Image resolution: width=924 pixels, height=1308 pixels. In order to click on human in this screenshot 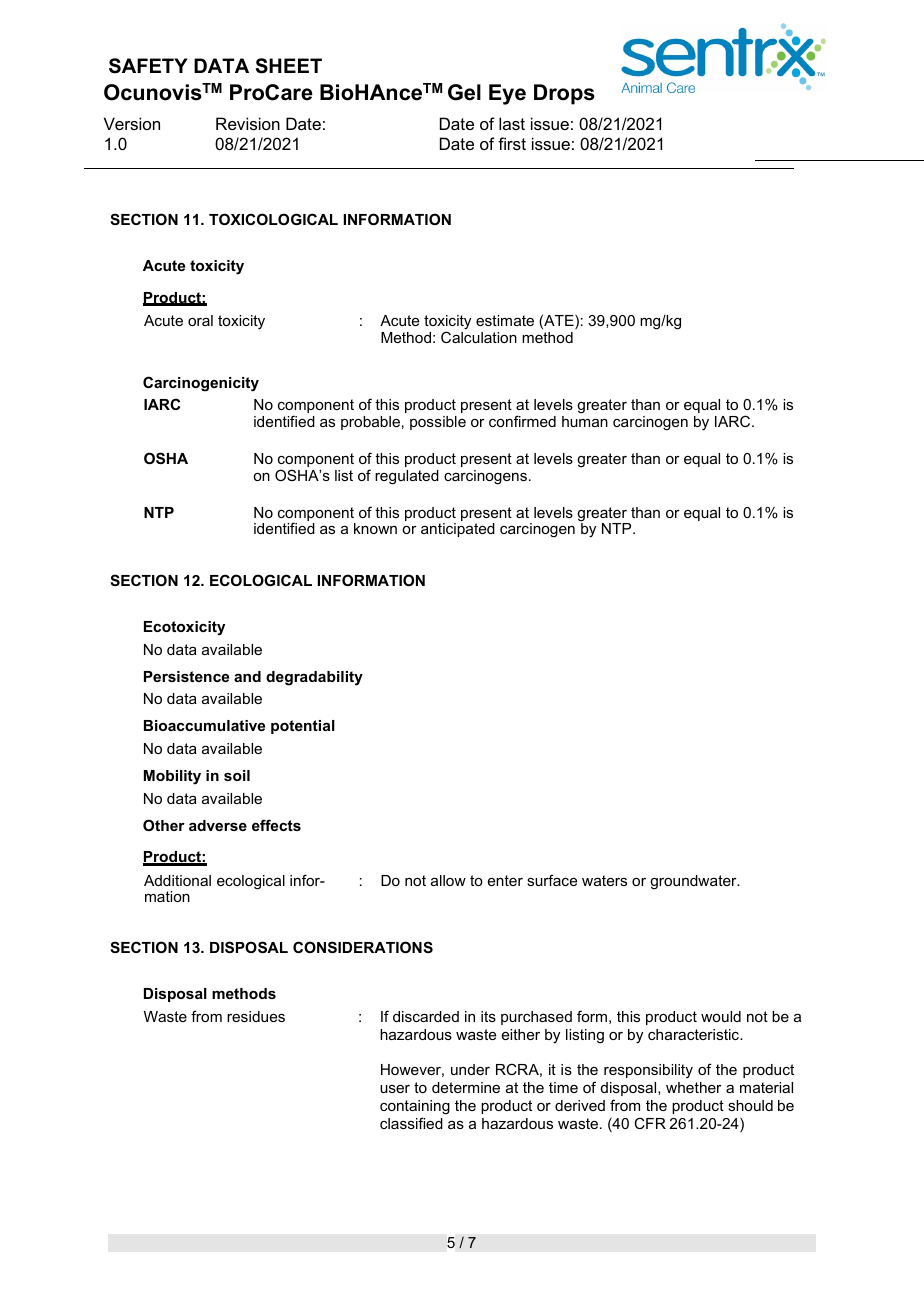, I will do `click(585, 421)`.
